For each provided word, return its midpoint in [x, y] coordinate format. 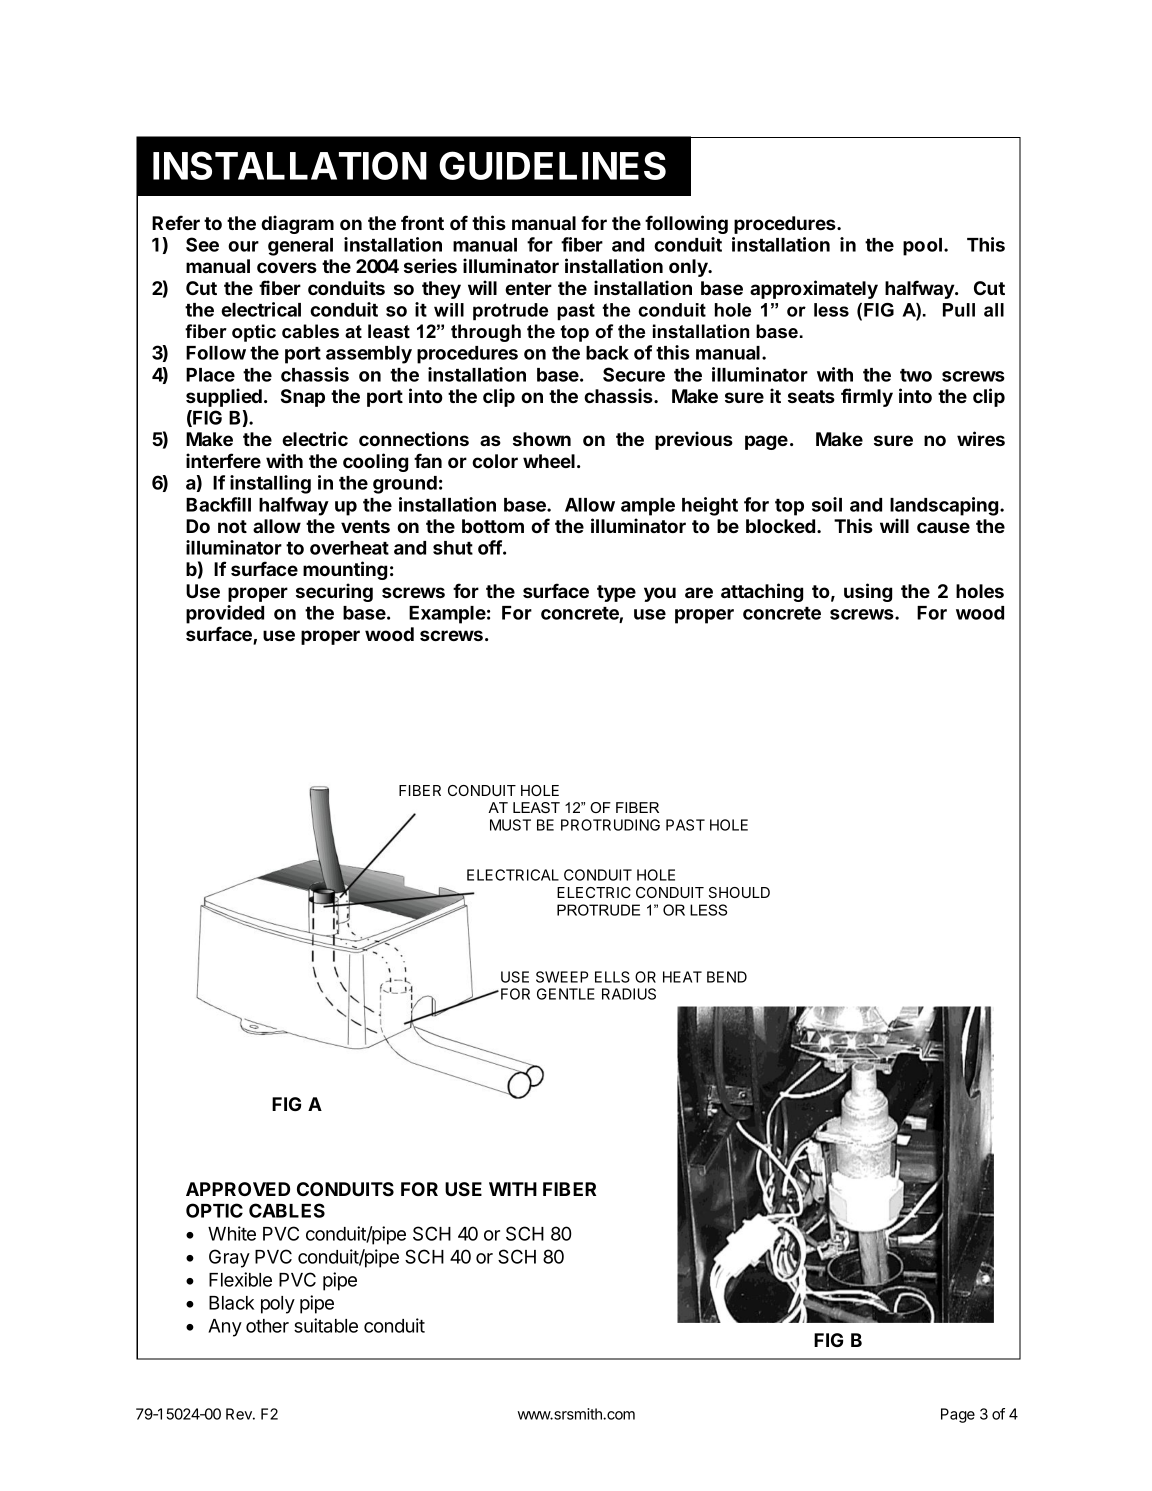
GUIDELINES [552, 165]
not [232, 526]
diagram [297, 224]
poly [278, 1305]
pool [924, 247]
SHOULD [739, 892]
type [616, 593]
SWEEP [562, 977]
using [868, 592]
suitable [326, 1325]
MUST [510, 825]
